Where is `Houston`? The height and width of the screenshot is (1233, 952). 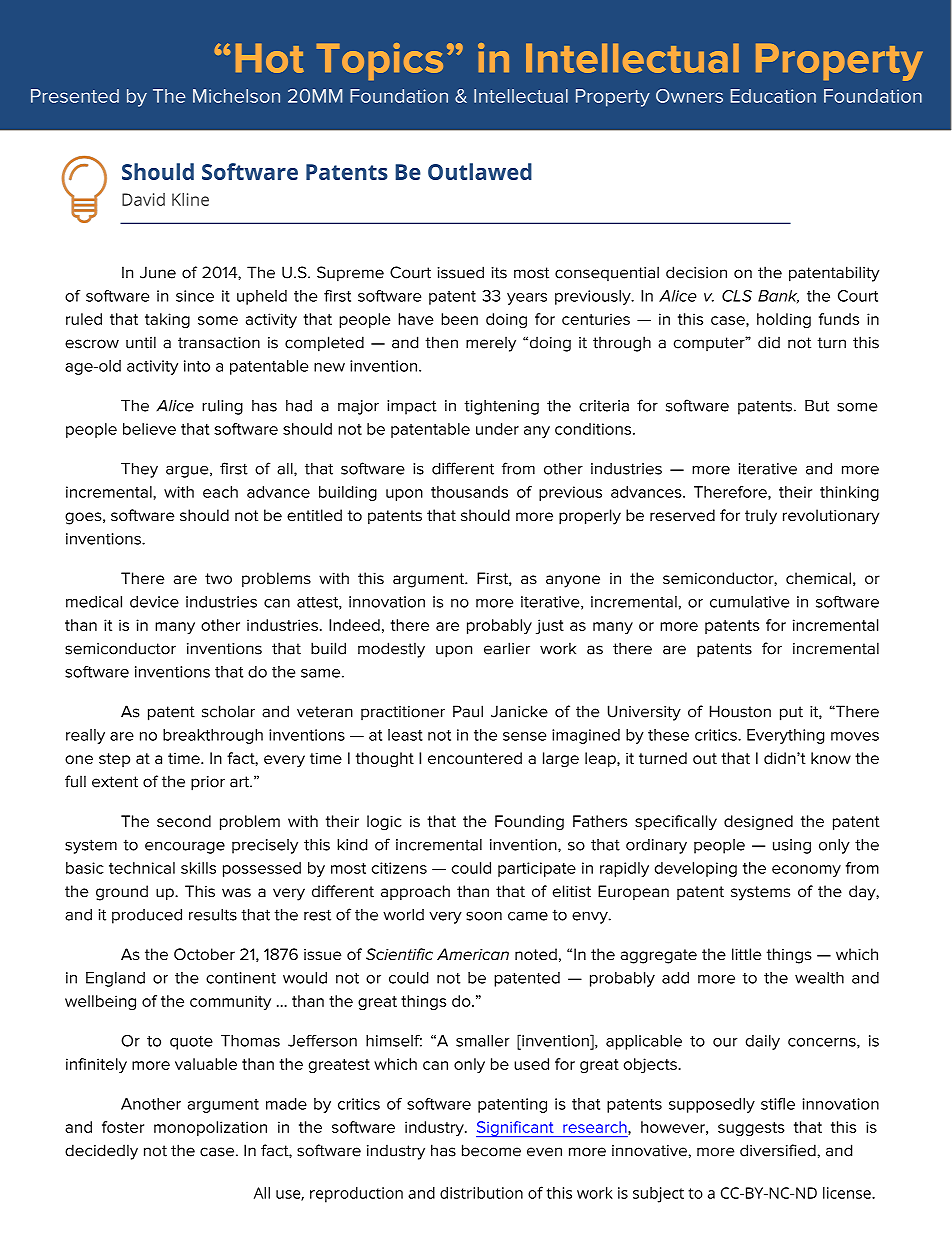 Houston is located at coordinates (740, 711).
